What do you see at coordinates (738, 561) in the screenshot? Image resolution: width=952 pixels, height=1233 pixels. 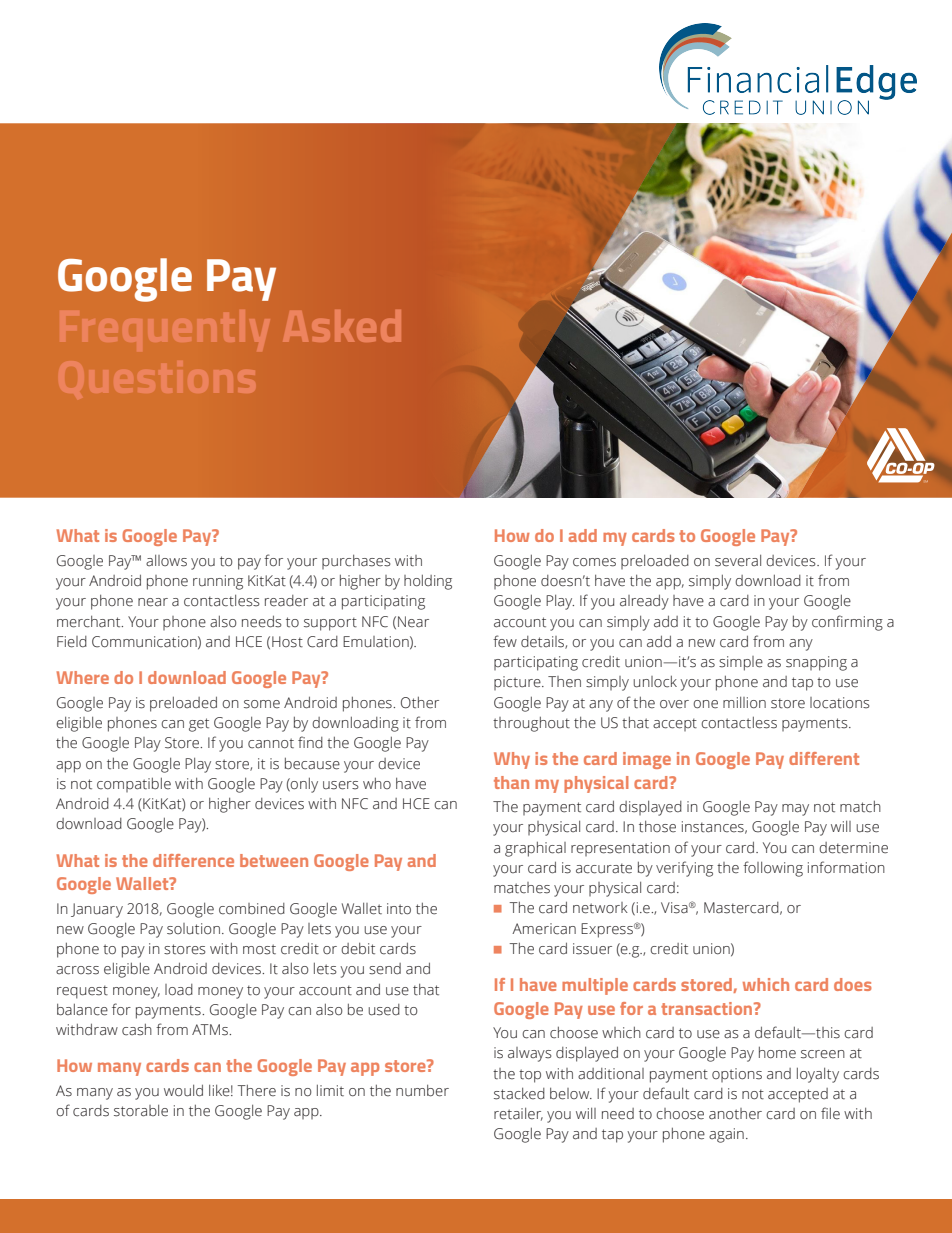 I see `several` at bounding box center [738, 561].
